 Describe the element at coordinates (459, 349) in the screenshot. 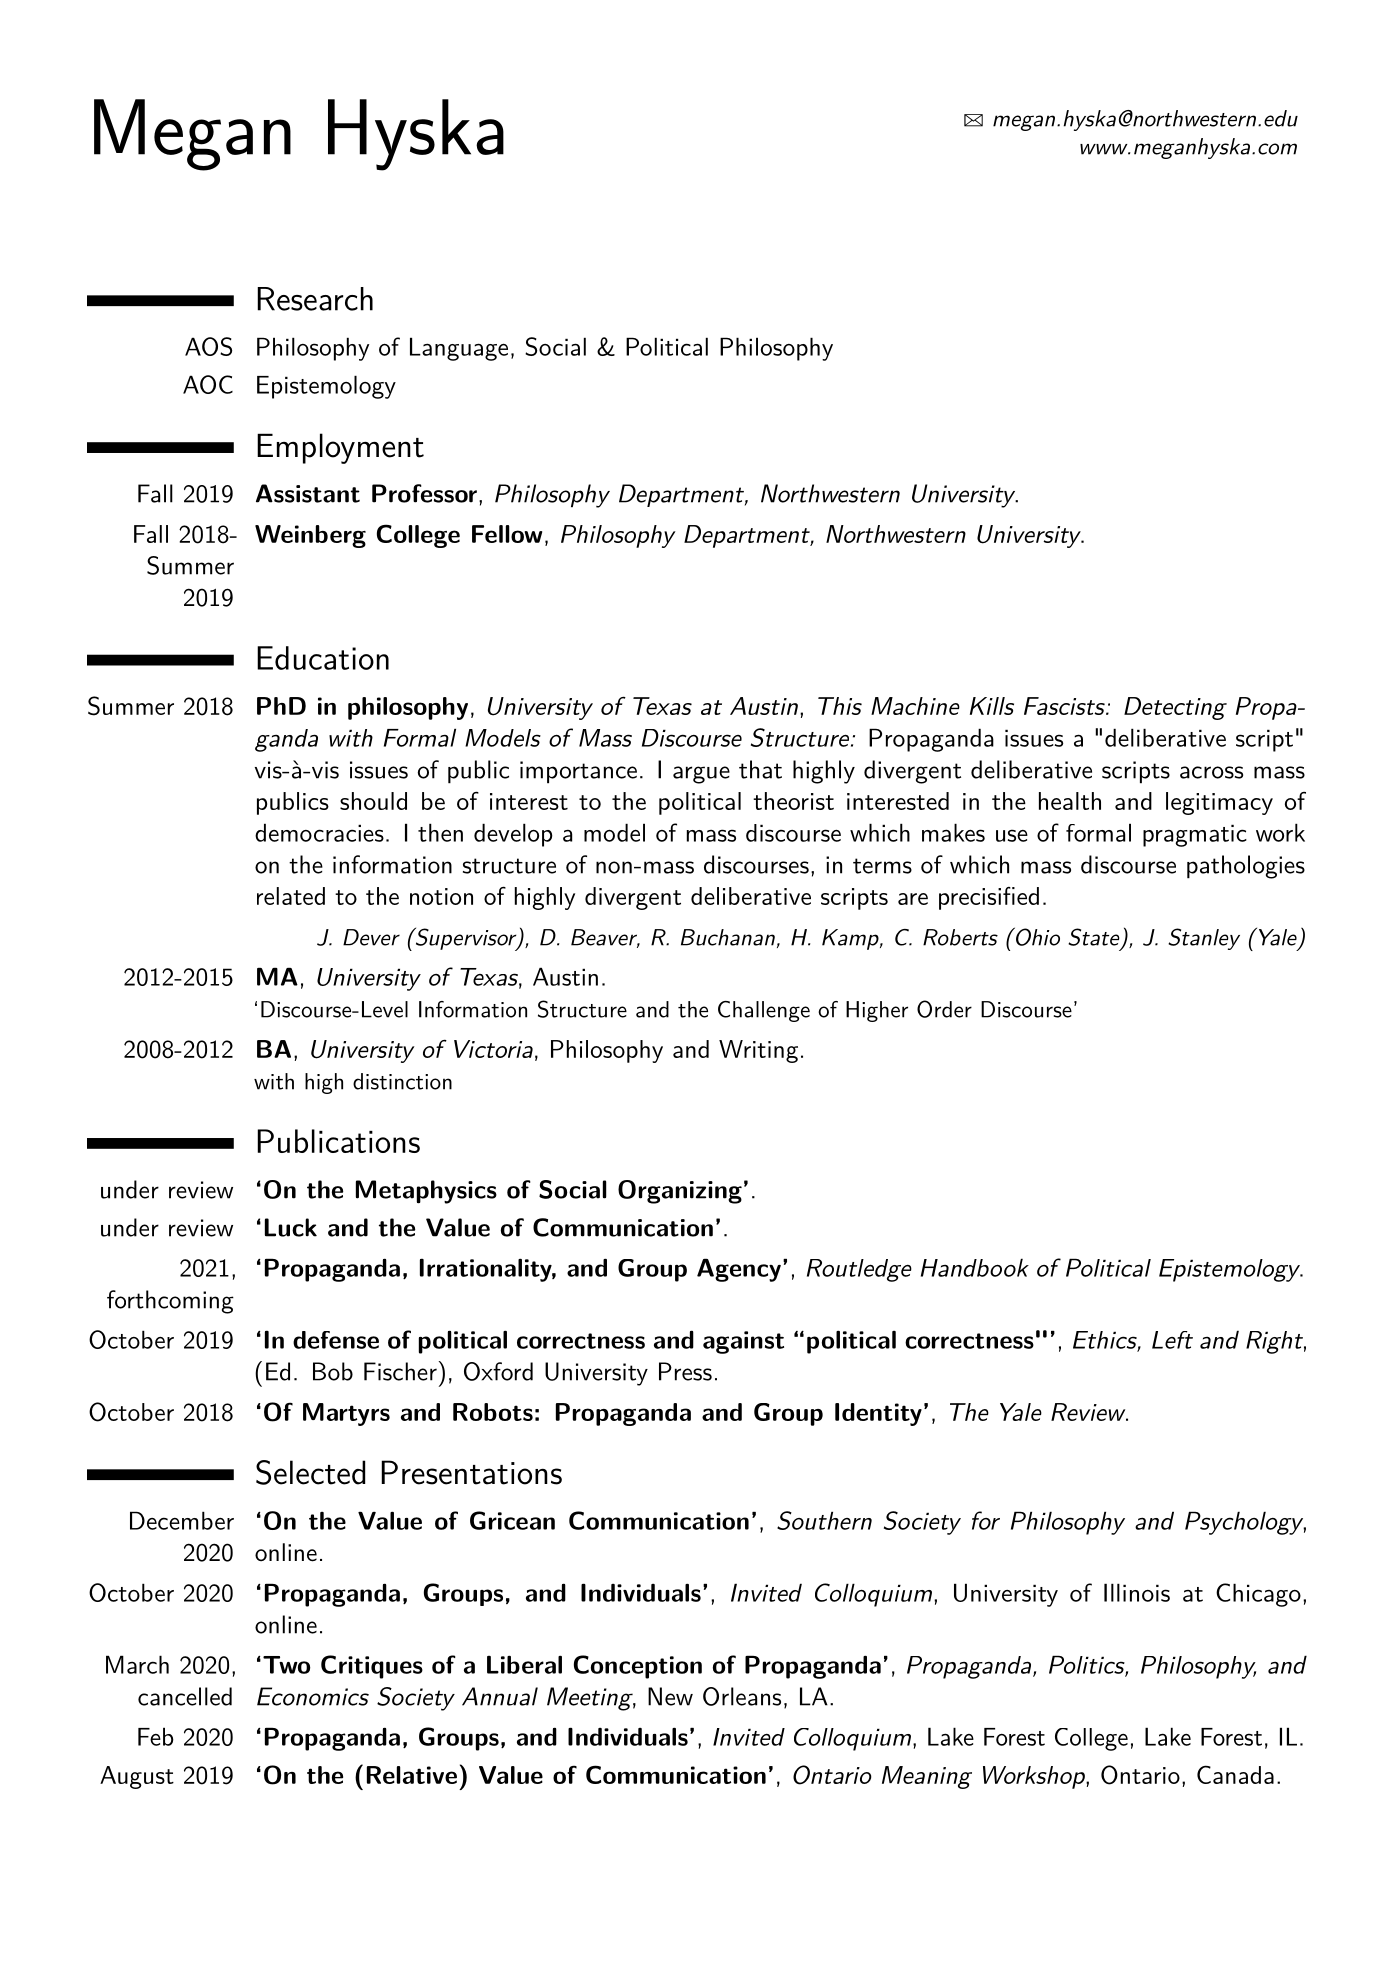

I see `Language` at that location.
